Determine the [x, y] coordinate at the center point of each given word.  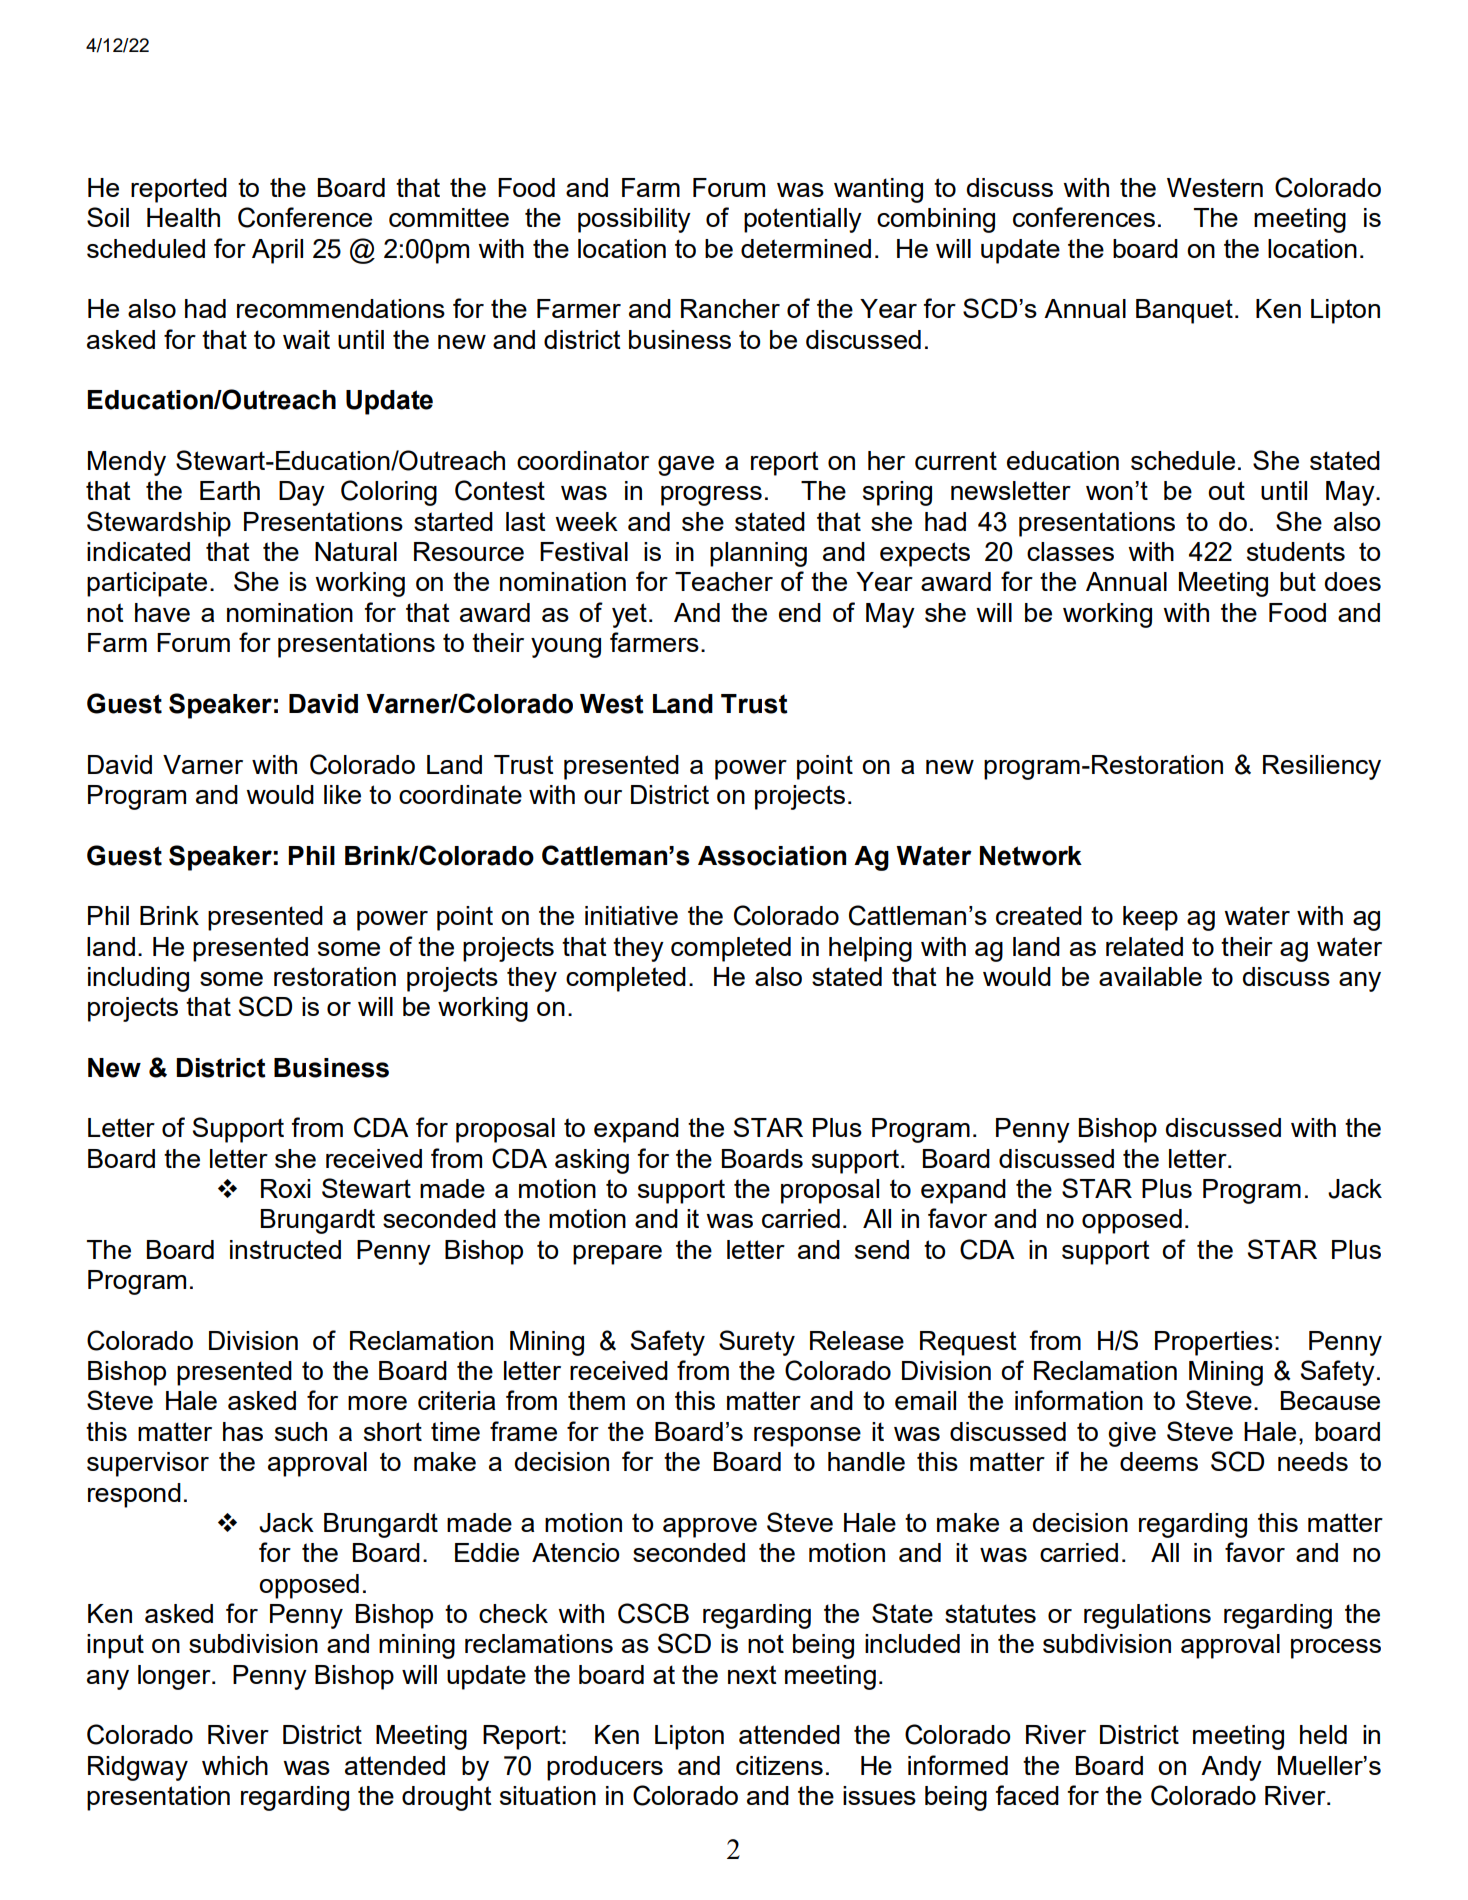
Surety [757, 1343]
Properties [1214, 1343]
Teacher [724, 581]
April [277, 251]
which [235, 1765]
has [243, 1431]
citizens [779, 1765]
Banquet [1184, 311]
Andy [1231, 1768]
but [1298, 581]
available [1150, 976]
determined [806, 248]
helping [870, 949]
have [162, 612]
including [138, 979]
